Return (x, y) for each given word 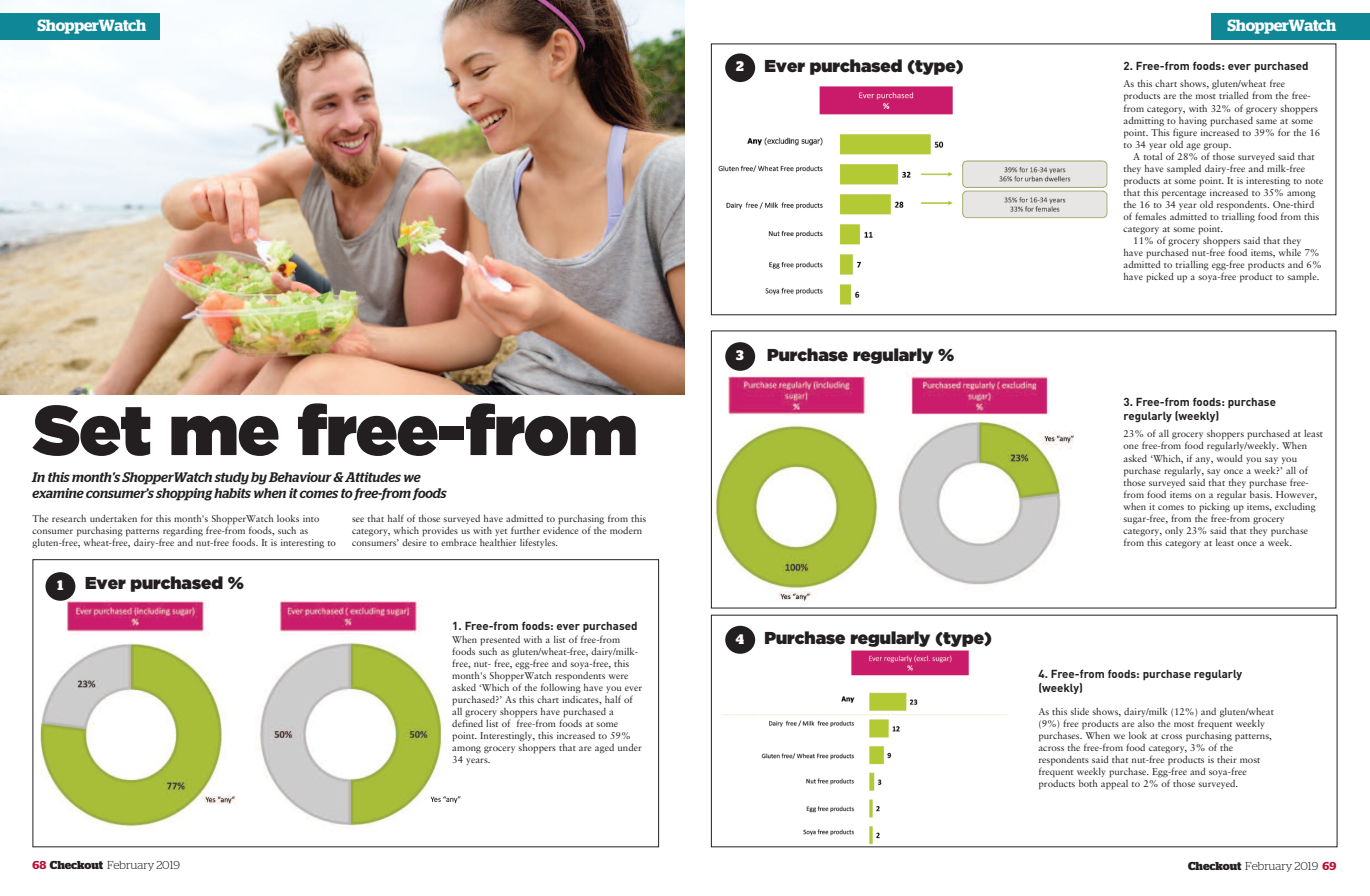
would (1230, 458)
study (231, 478)
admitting (1143, 121)
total (1153, 156)
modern (626, 530)
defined (467, 722)
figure (1185, 133)
